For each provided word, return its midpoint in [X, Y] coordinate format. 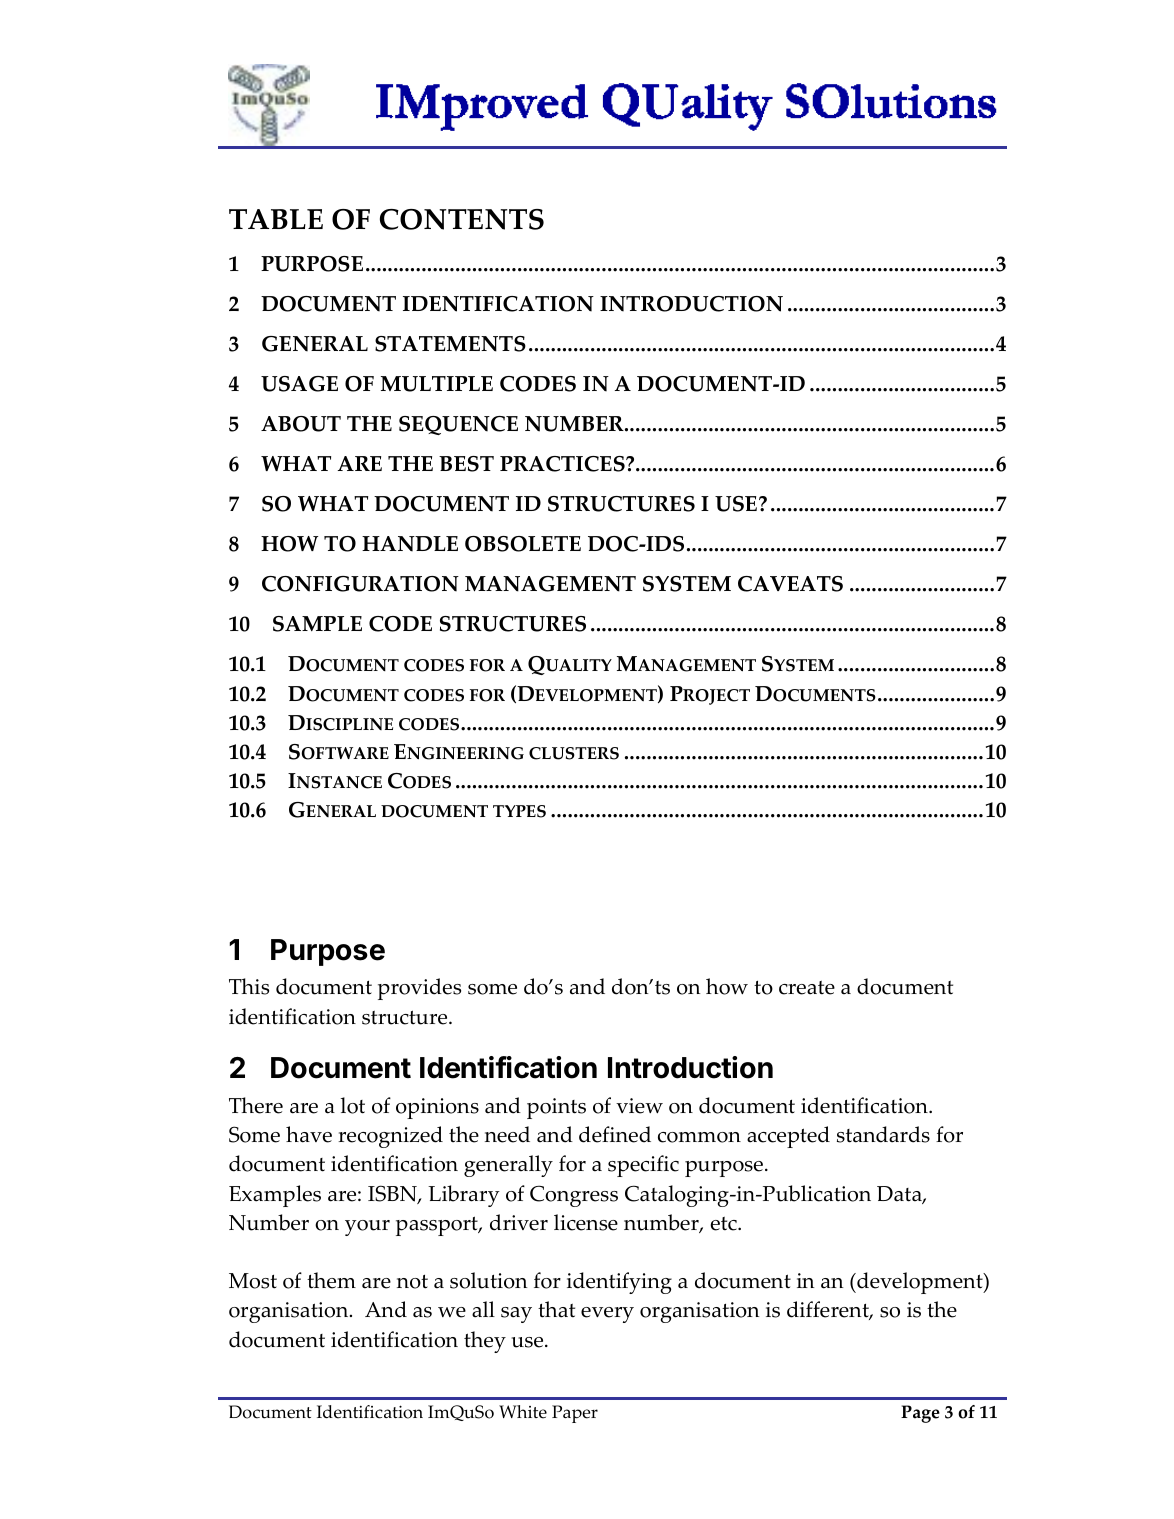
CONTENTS [462, 219]
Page [920, 1414]
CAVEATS [790, 584]
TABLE [276, 219]
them [331, 1280]
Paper [575, 1414]
